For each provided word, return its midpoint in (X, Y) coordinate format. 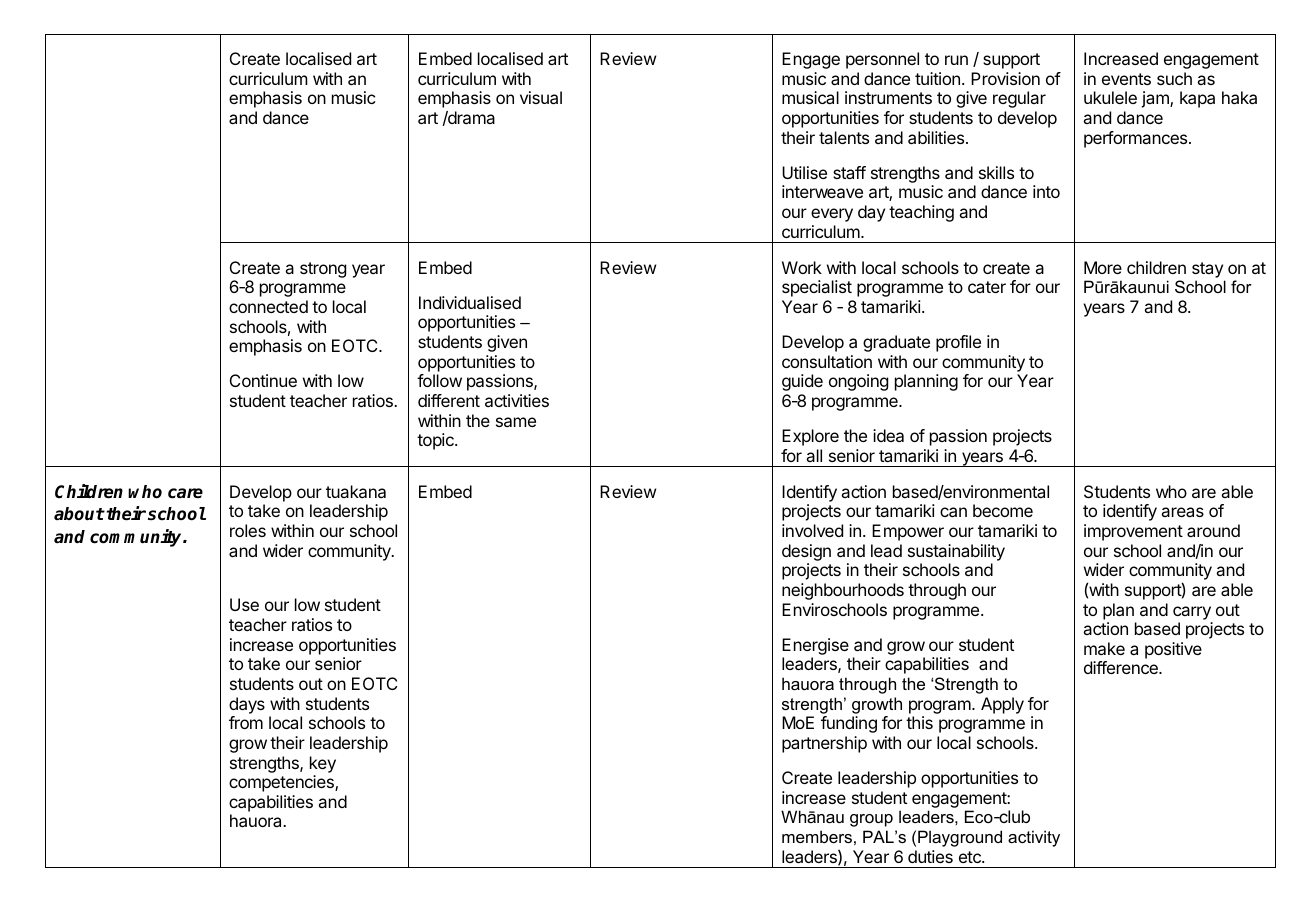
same (516, 422)
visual (541, 97)
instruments (888, 97)
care (185, 493)
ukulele (1110, 97)
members (817, 836)
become (1003, 510)
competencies (282, 783)
